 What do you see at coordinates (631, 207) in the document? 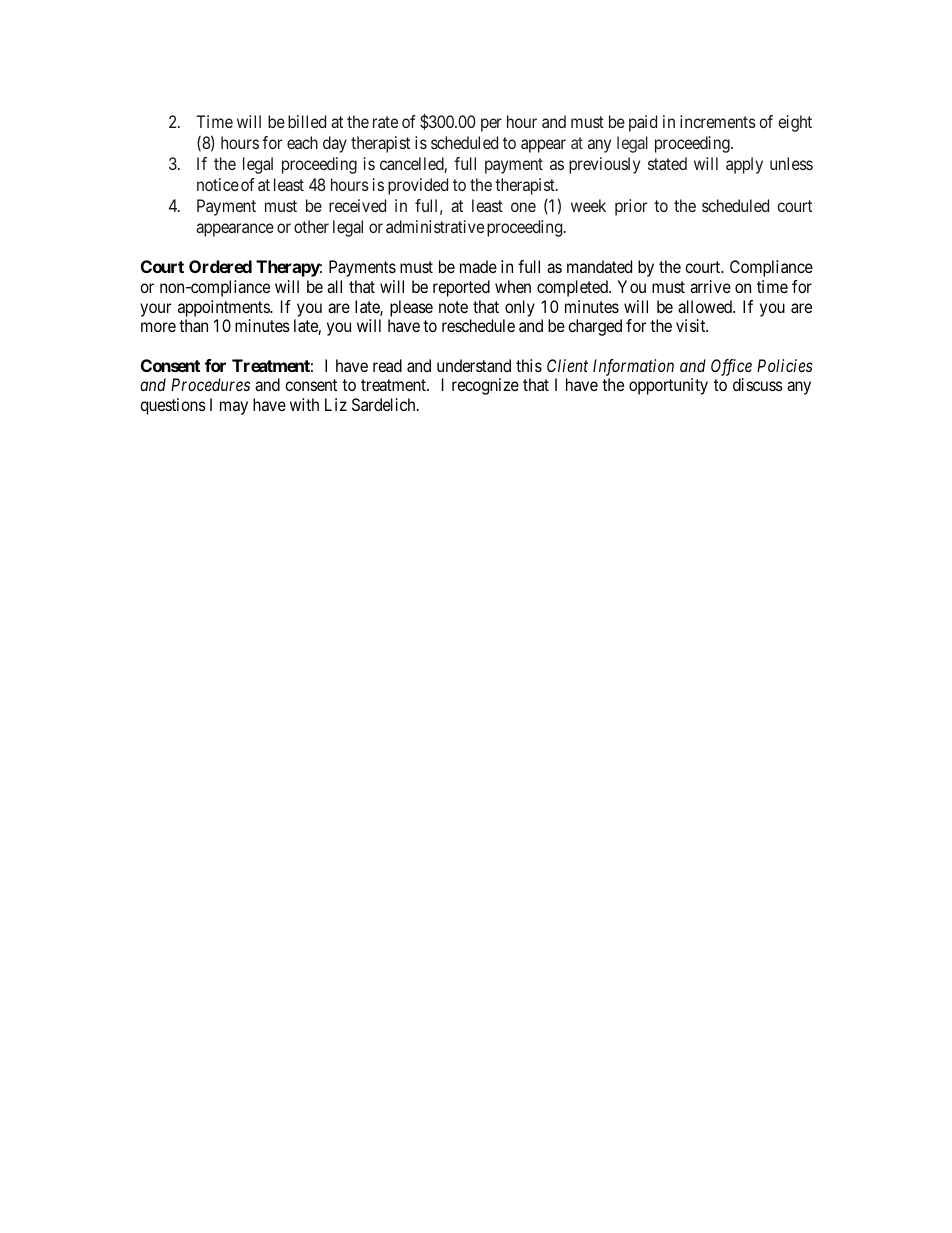
I see `prior` at bounding box center [631, 207].
